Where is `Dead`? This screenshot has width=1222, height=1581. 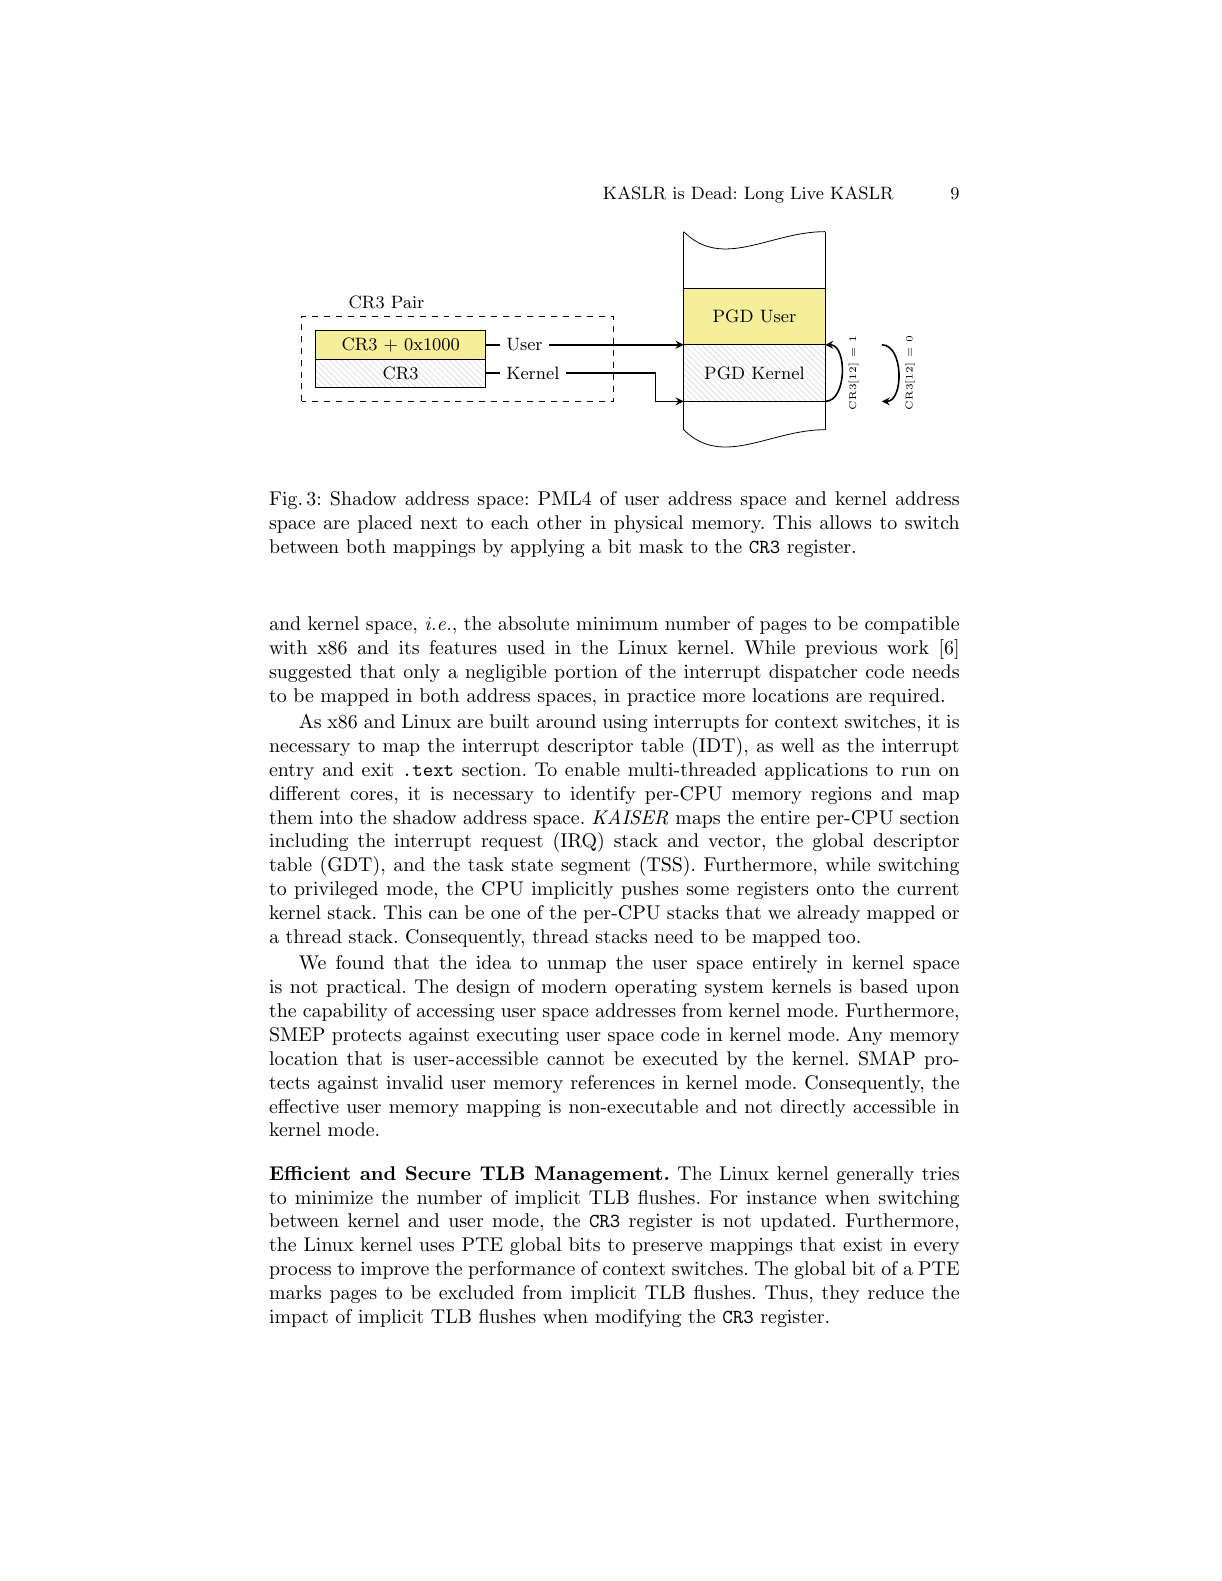
Dead is located at coordinates (711, 192).
